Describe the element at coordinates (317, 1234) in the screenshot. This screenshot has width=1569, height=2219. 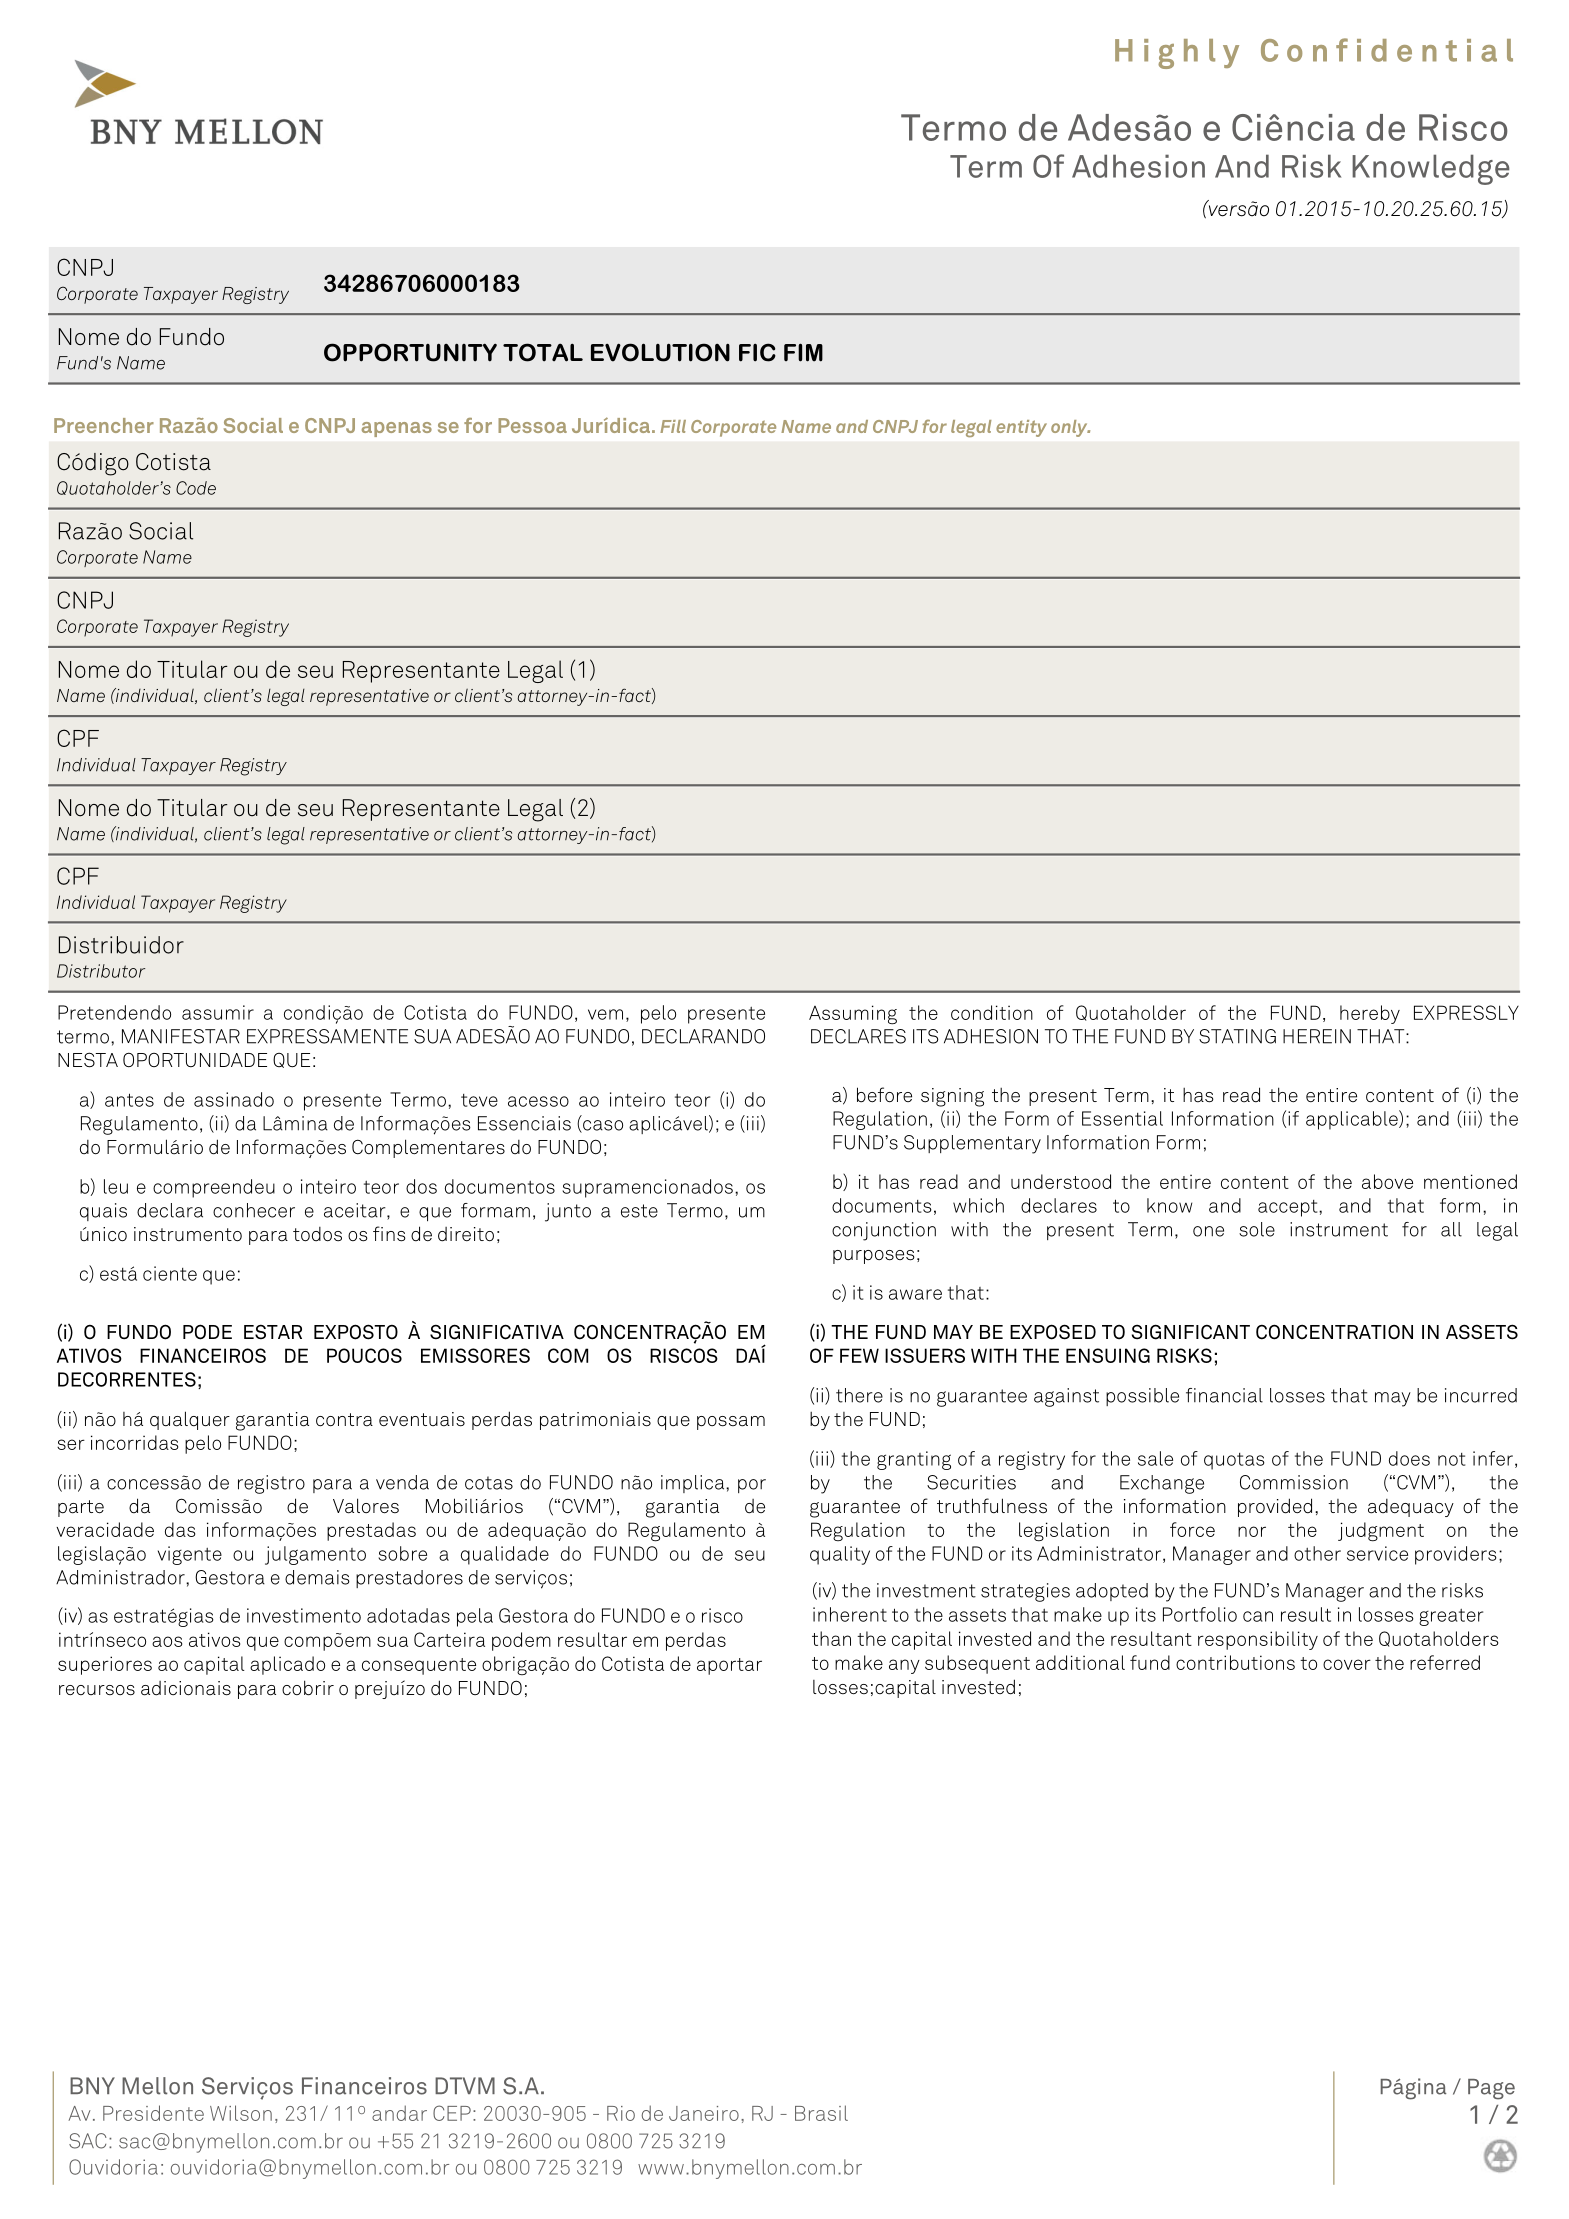
I see `todos` at that location.
